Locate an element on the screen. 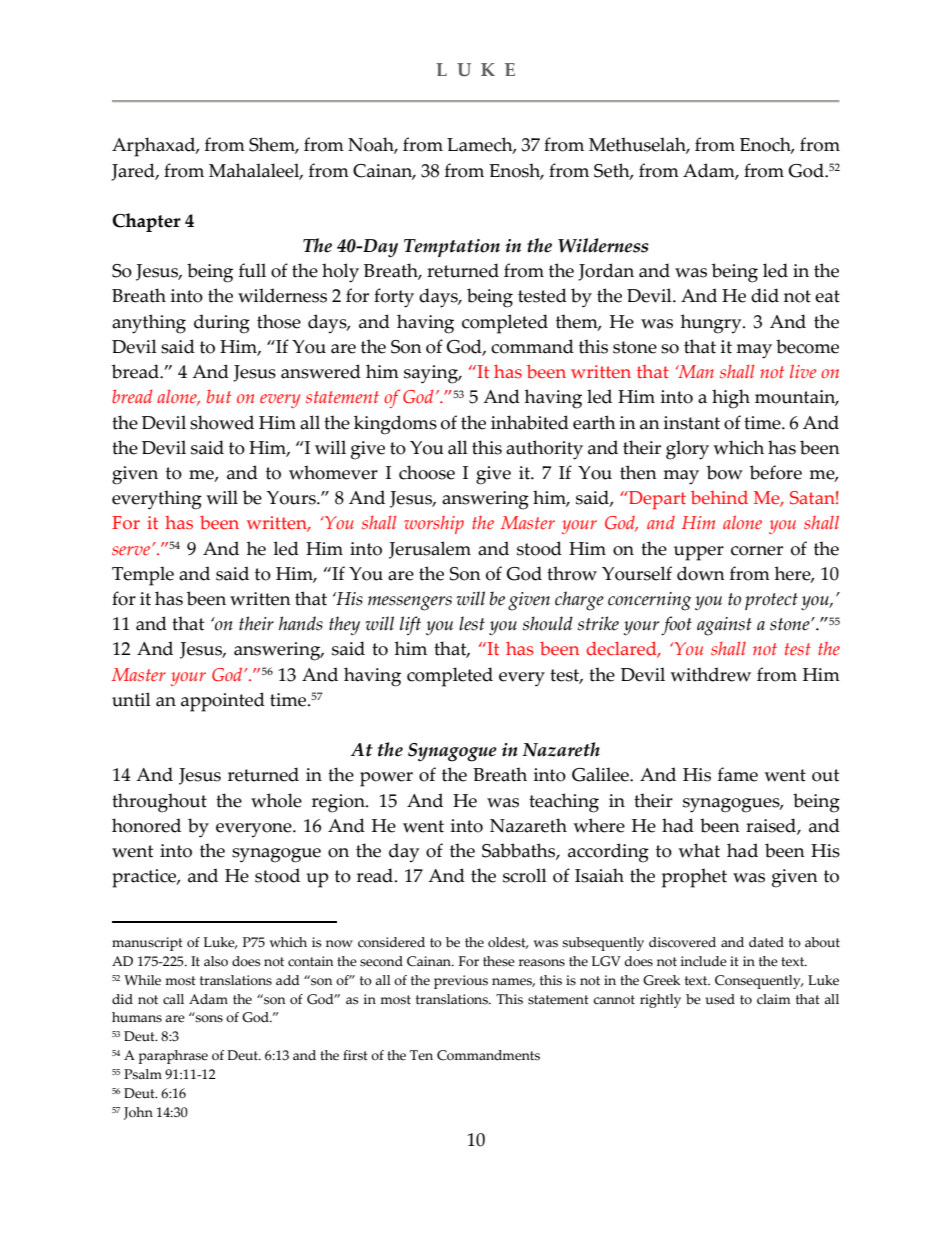  teaching is located at coordinates (564, 803).
